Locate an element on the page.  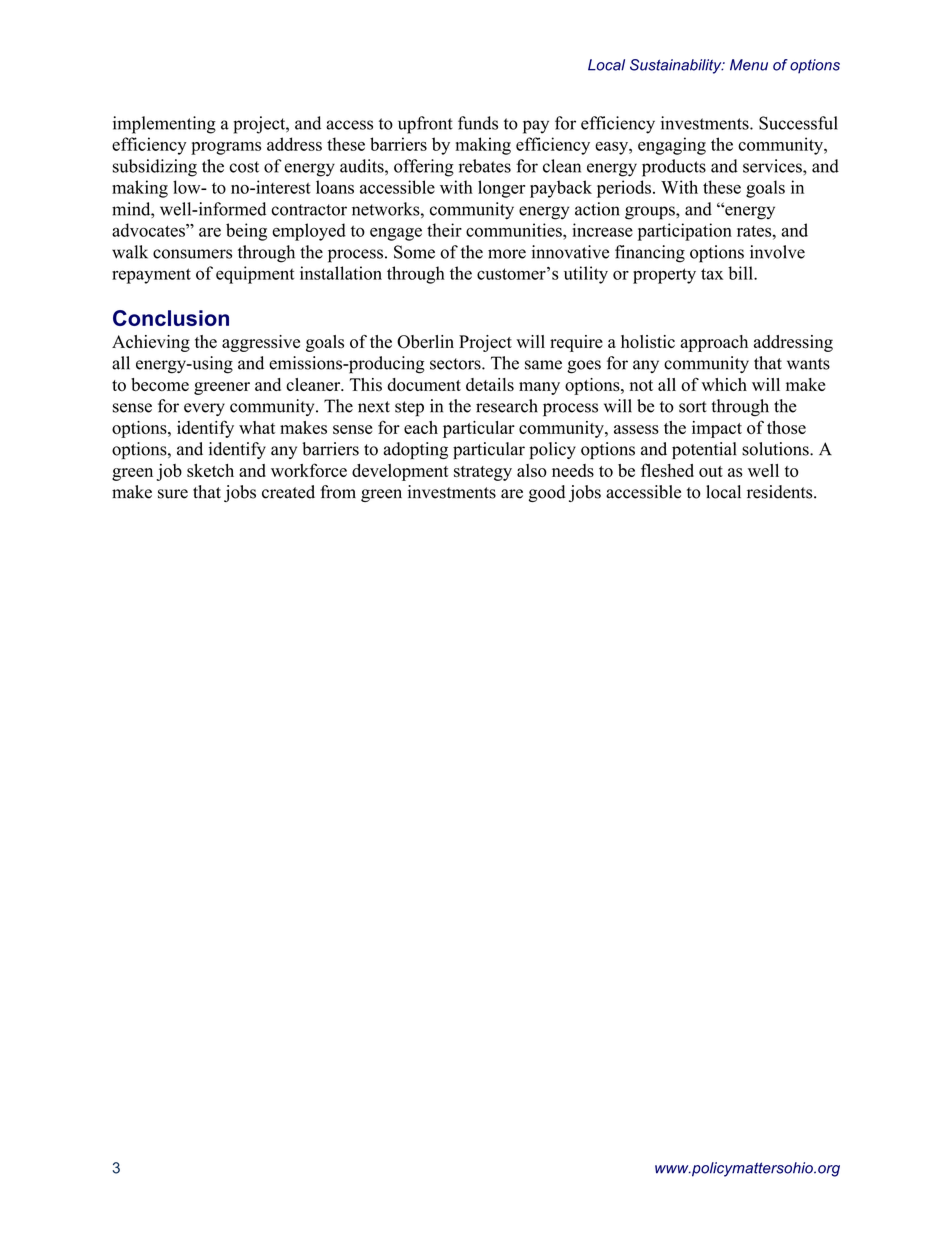
become is located at coordinates (160, 384).
